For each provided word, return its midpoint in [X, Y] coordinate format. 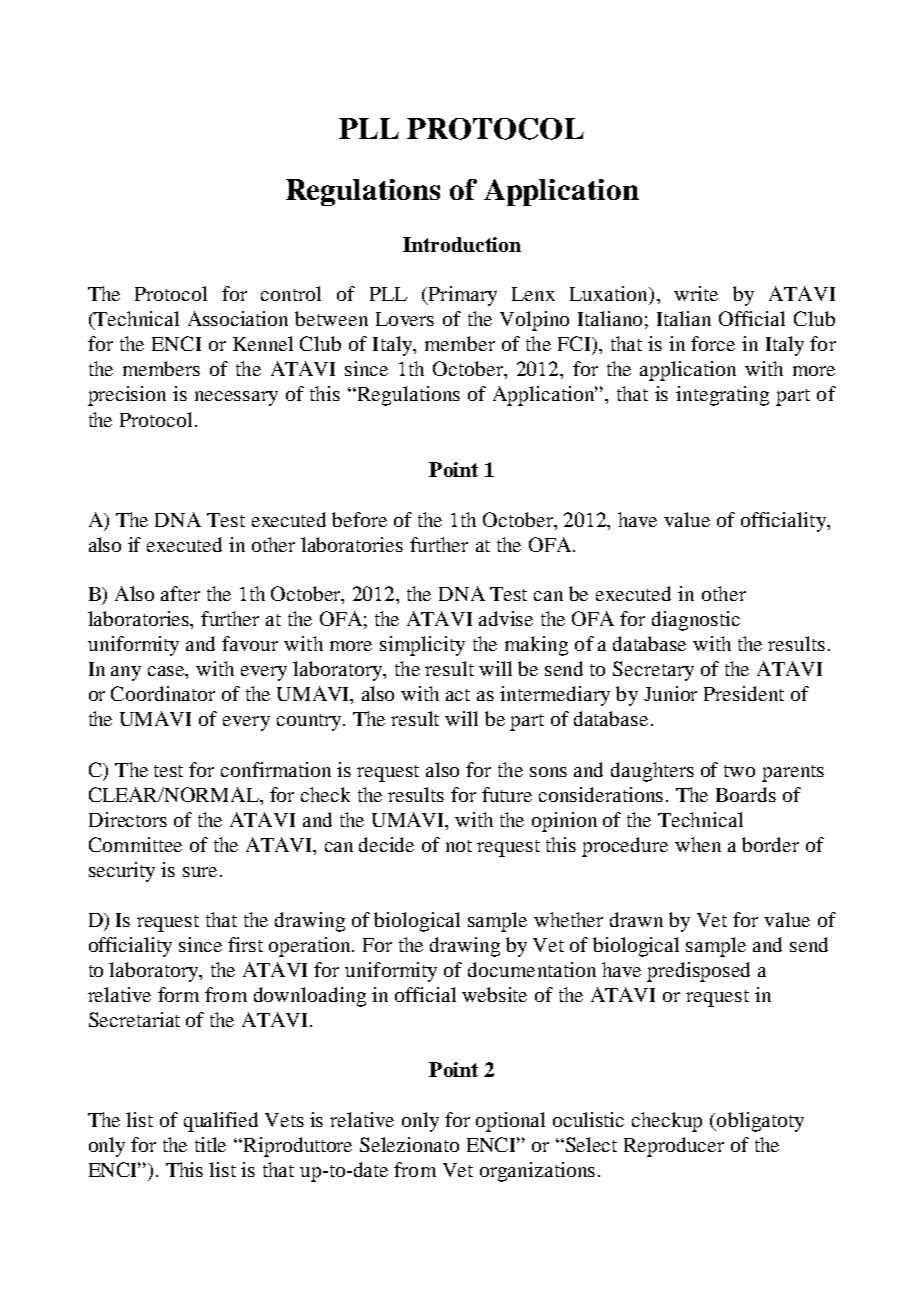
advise [506, 618]
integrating [722, 396]
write [696, 293]
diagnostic [696, 621]
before [359, 519]
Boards [746, 794]
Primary [461, 296]
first [245, 944]
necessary [236, 398]
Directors [128, 819]
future [507, 794]
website [494, 994]
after [180, 593]
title [210, 1144]
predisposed [698, 972]
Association [238, 318]
